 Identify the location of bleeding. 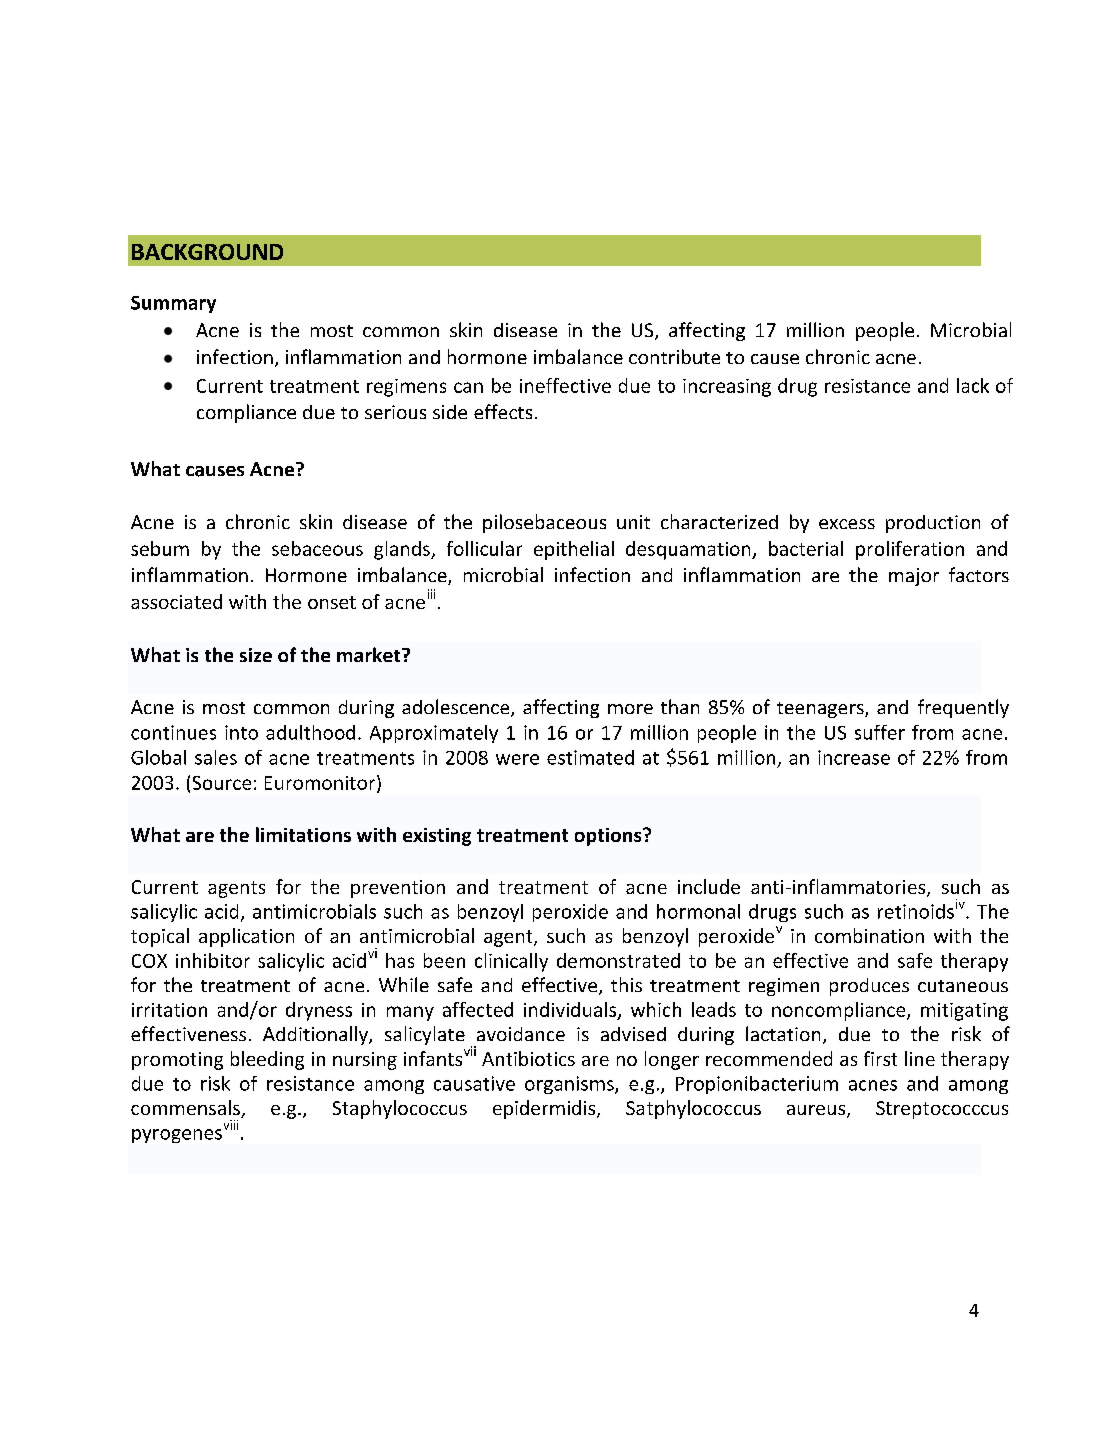
(267, 1060).
